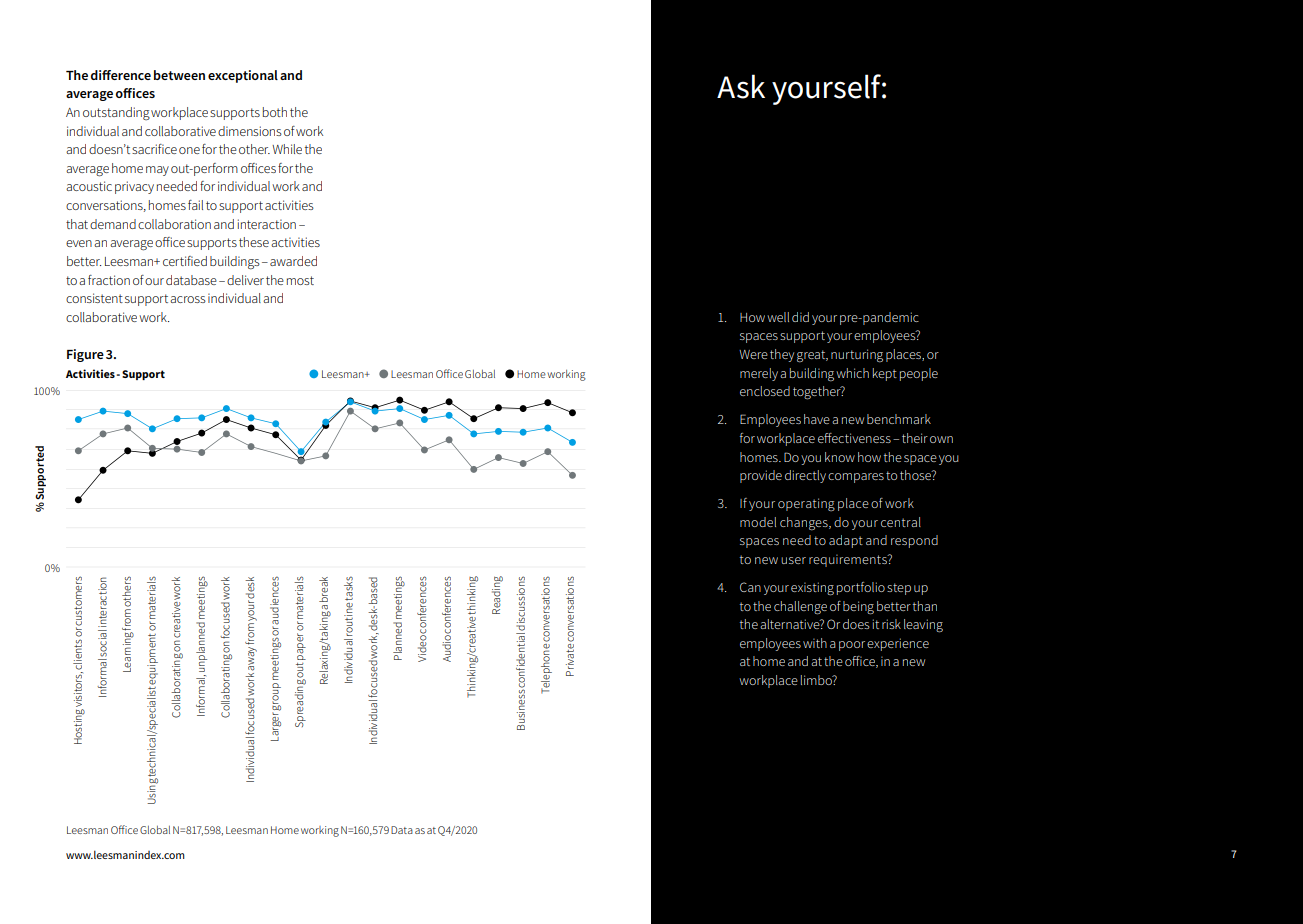 This document has height=924, width=1303. Describe the element at coordinates (85, 355) in the document. I see `Figure` at that location.
